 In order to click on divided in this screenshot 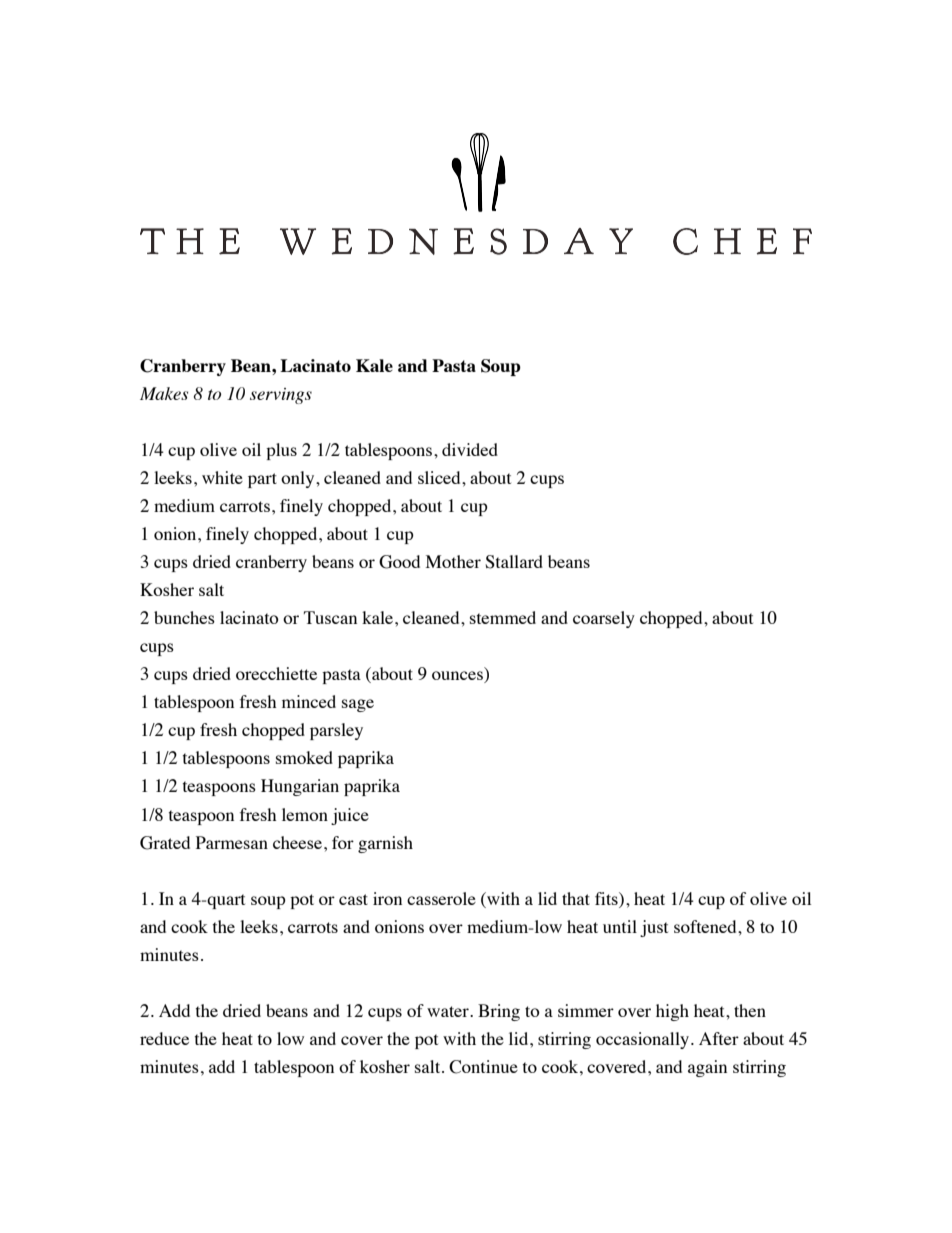, I will do `click(470, 449)`.
